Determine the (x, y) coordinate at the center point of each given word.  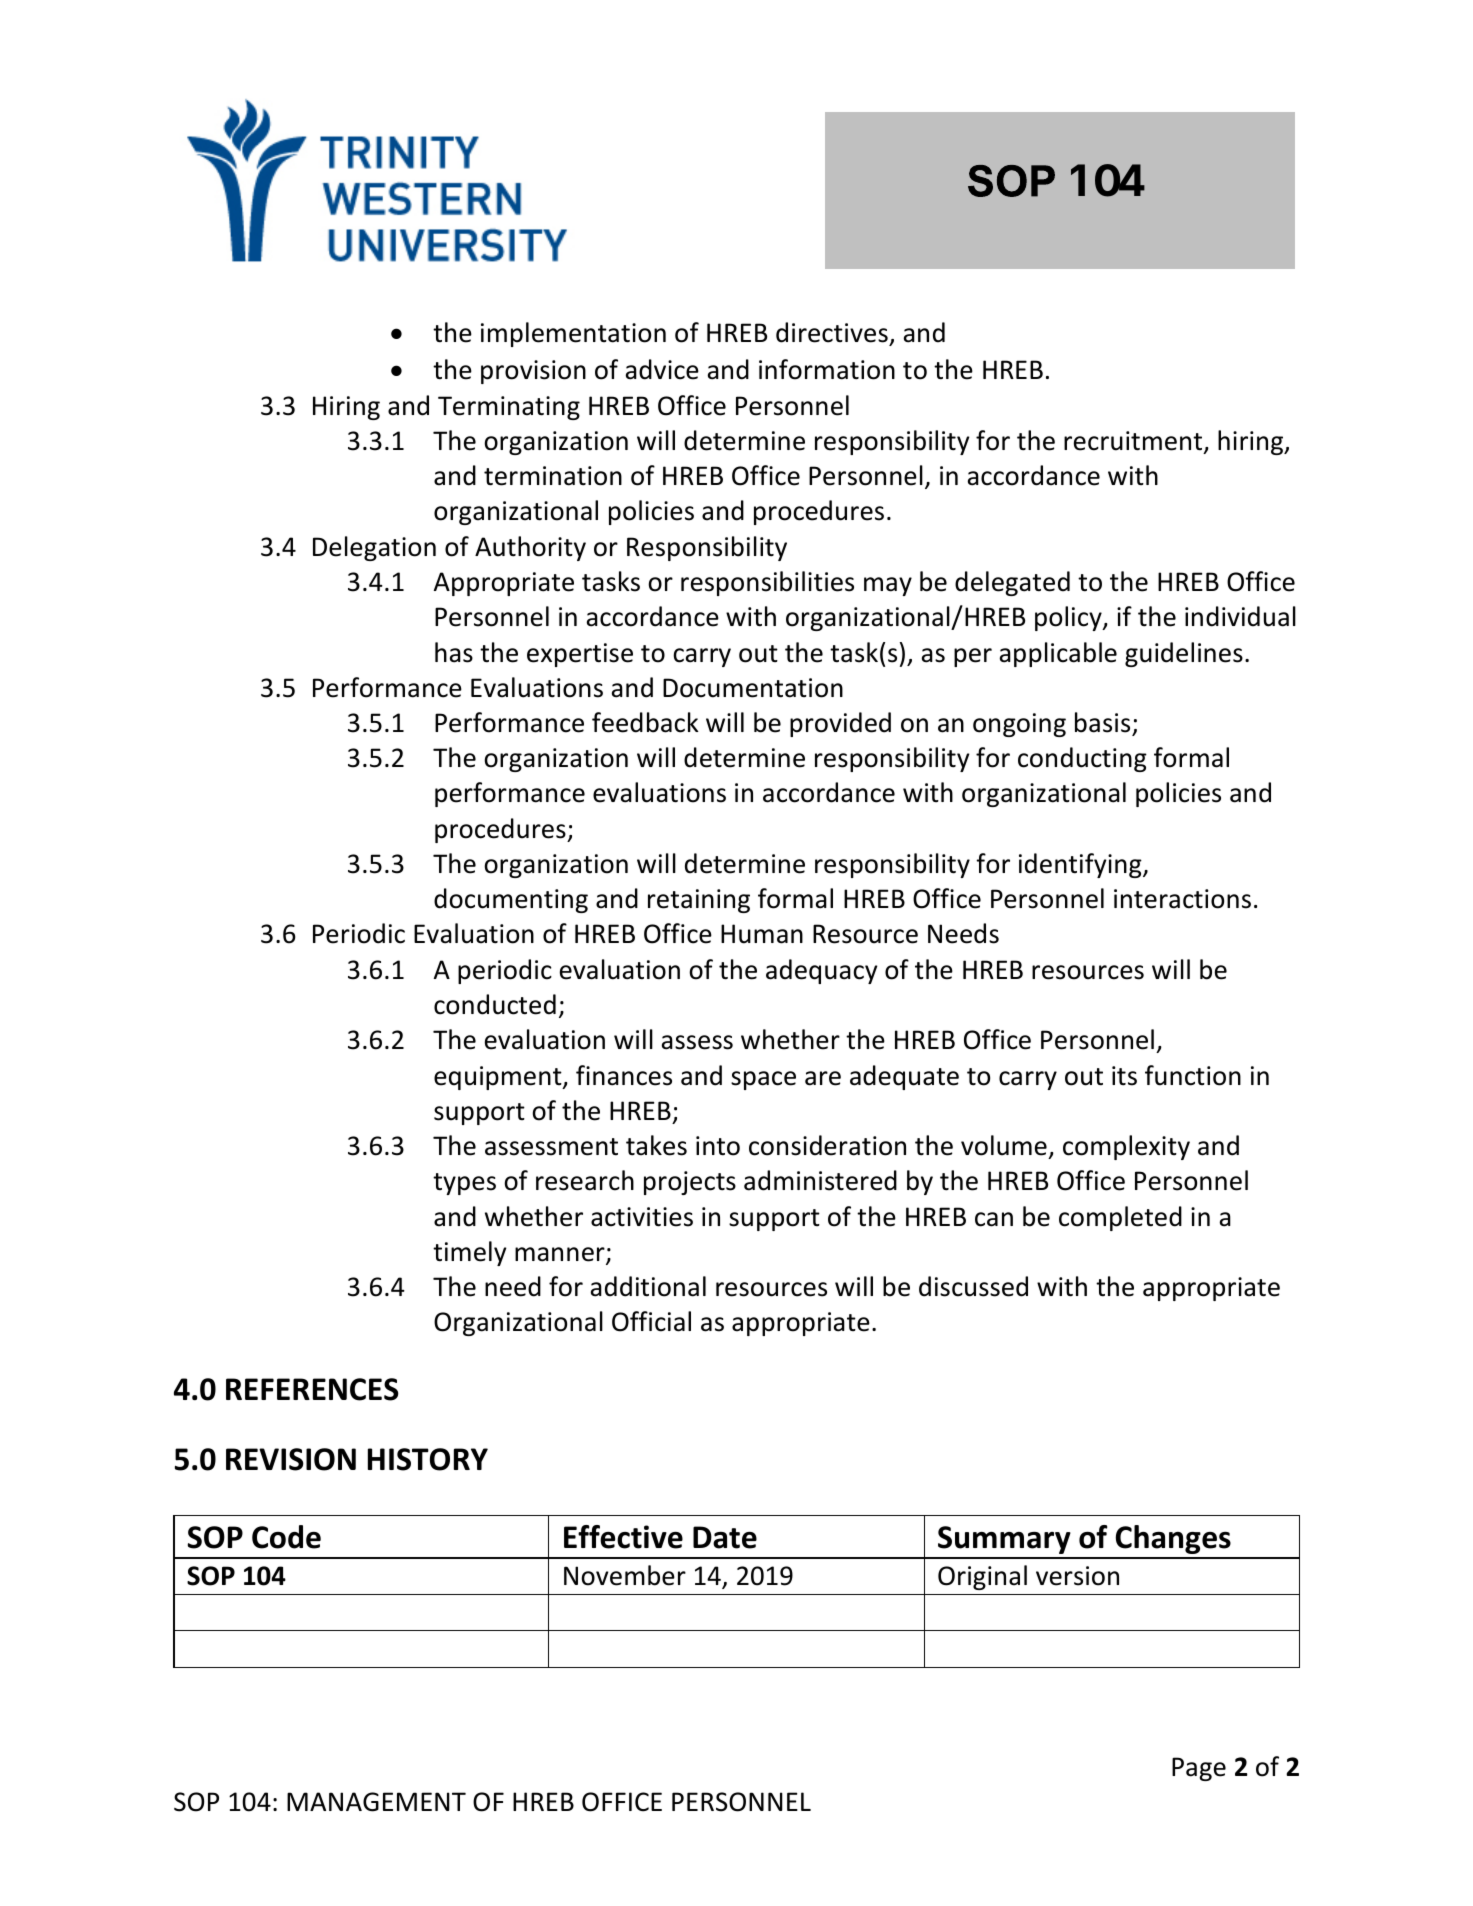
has (454, 652)
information (827, 369)
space (763, 1080)
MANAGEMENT (376, 1802)
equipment (499, 1078)
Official (651, 1321)
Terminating (509, 408)
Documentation (753, 688)
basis (1102, 722)
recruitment (1134, 442)
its (1124, 1076)
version (1077, 1576)
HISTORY (428, 1459)
